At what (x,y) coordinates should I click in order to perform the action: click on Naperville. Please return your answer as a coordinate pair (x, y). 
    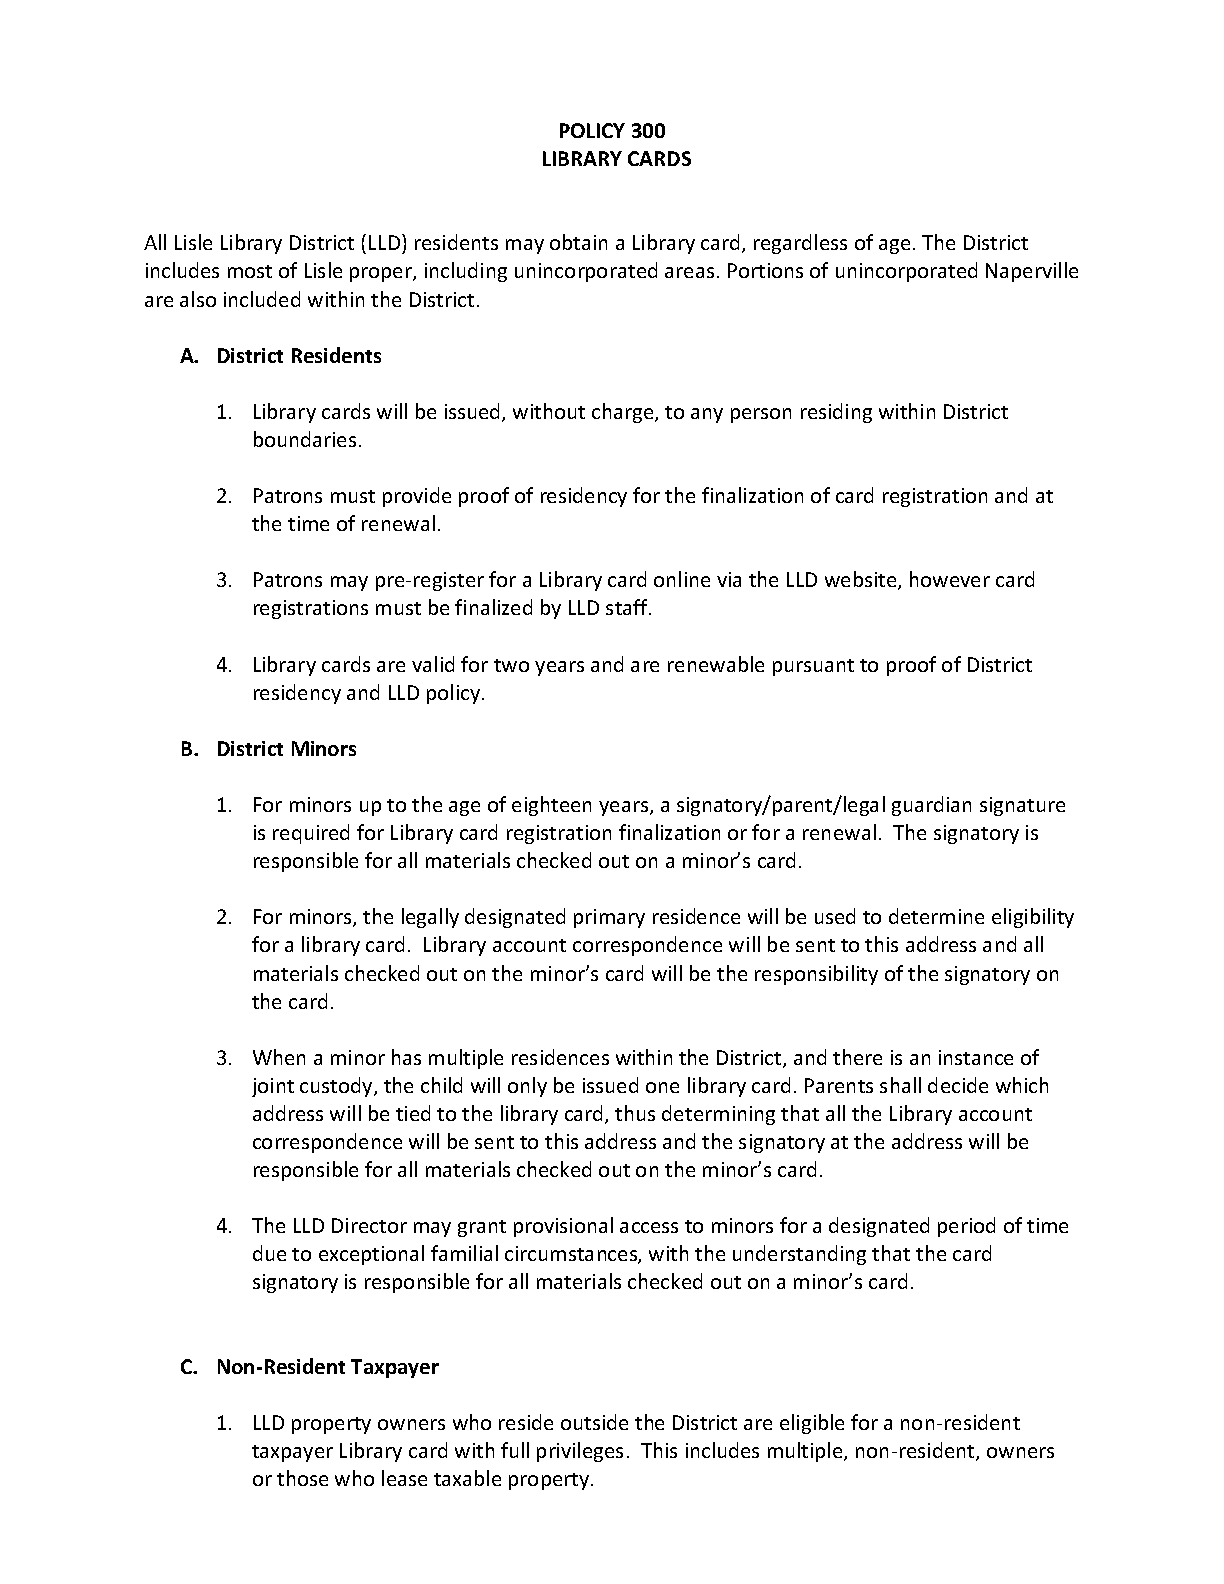
    Looking at the image, I should click on (1032, 272).
